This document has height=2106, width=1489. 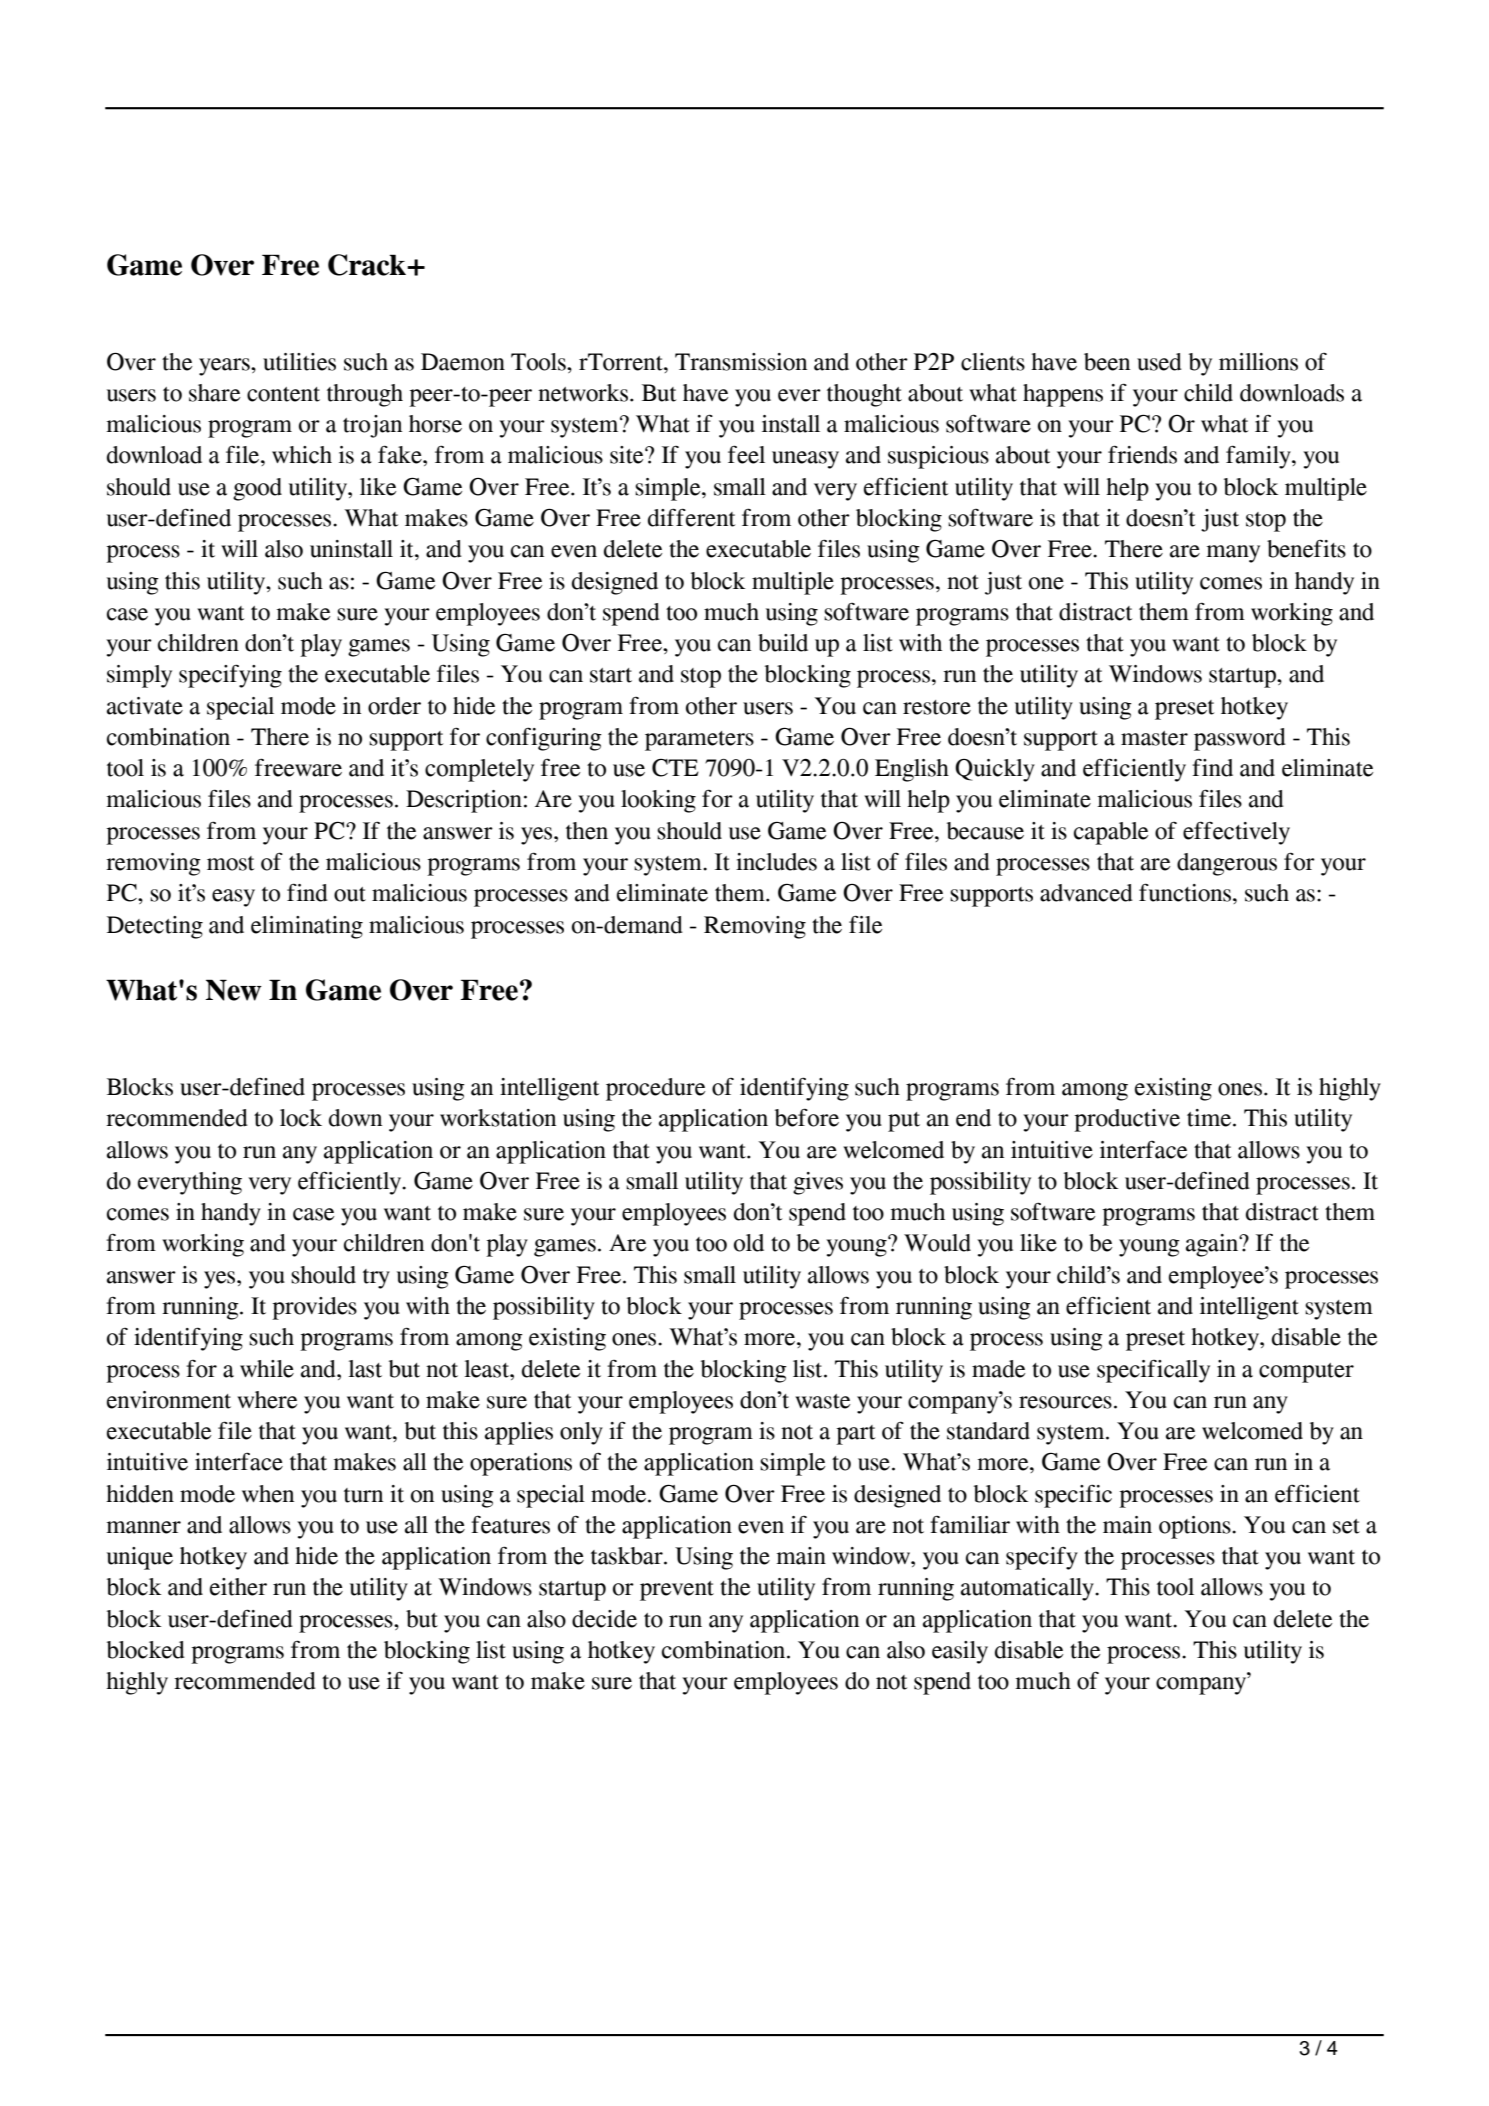 I want to click on used, so click(x=1159, y=362).
